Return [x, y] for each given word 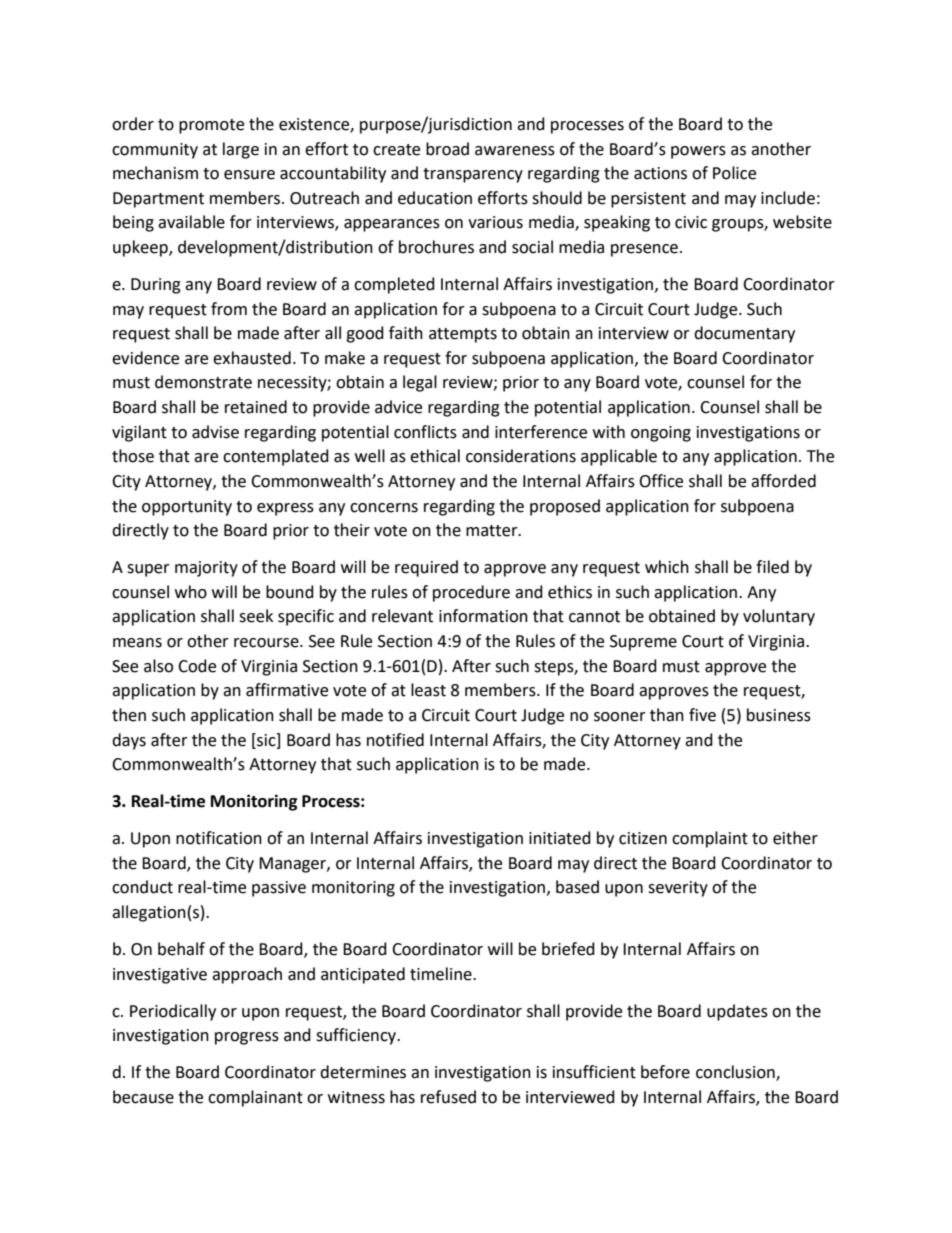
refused [448, 1097]
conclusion [736, 1073]
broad [447, 149]
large [241, 150]
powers [698, 152]
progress [247, 1038]
